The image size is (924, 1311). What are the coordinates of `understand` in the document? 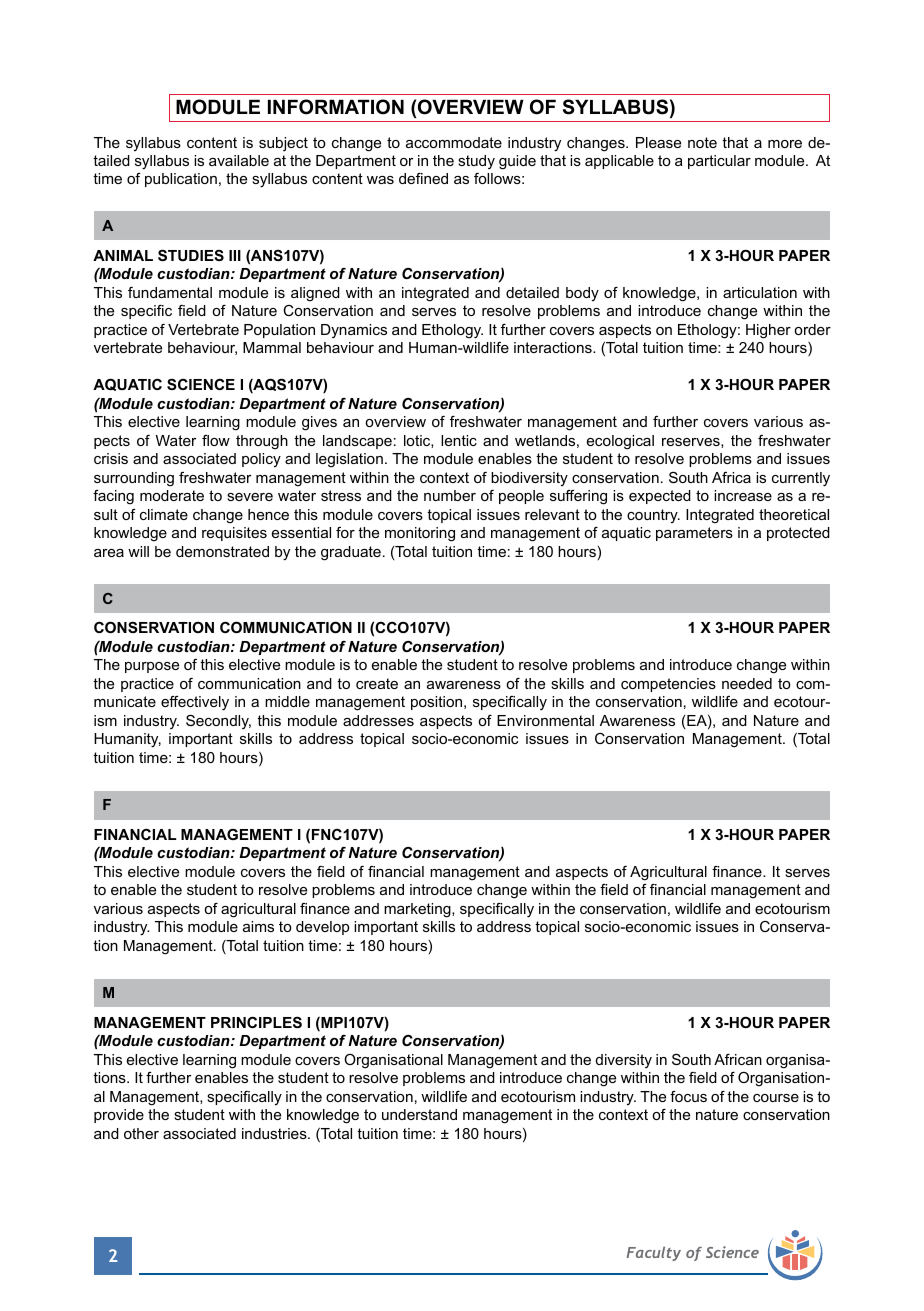 It's located at (419, 1114).
